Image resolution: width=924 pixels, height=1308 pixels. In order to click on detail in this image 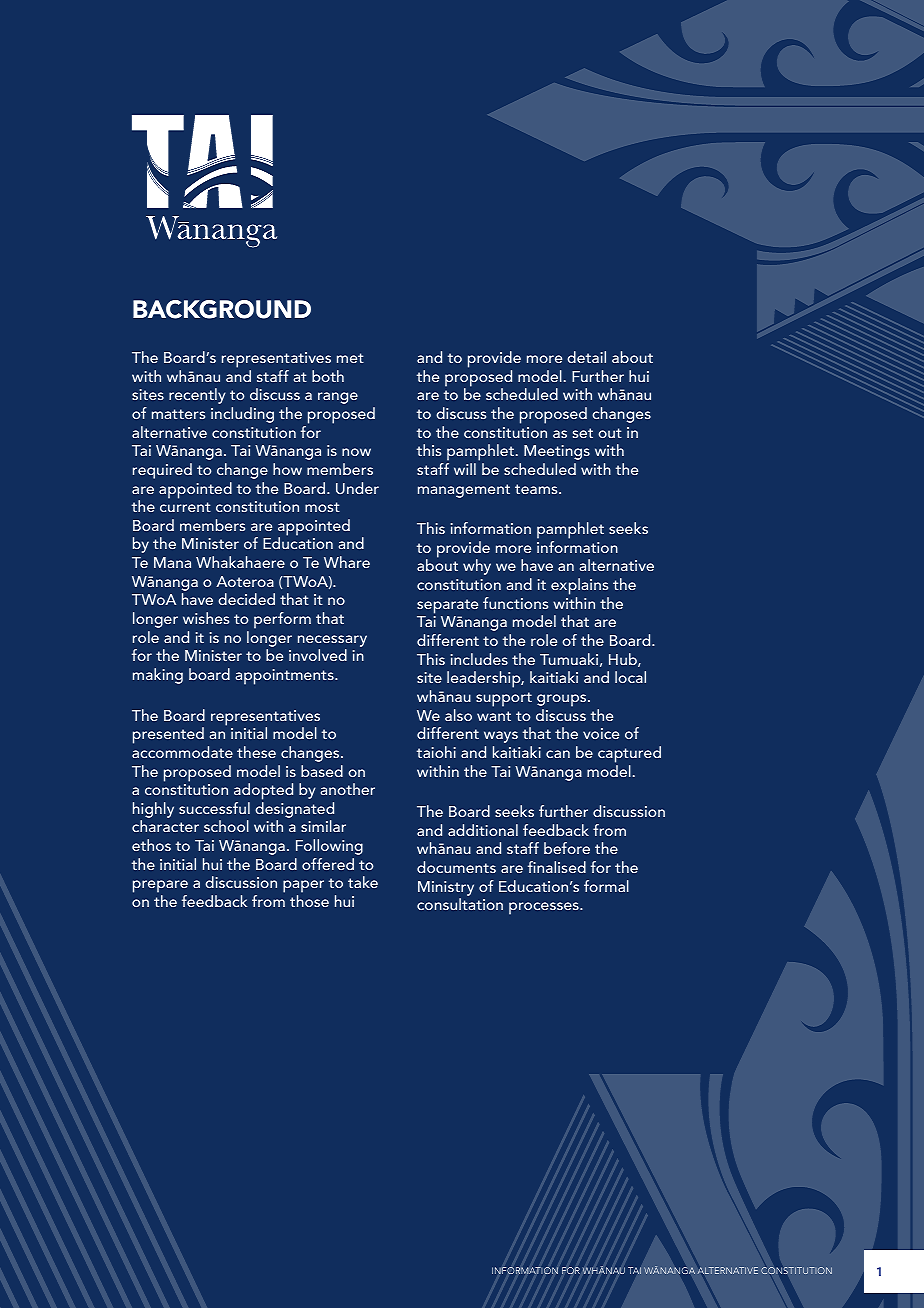, I will do `click(586, 357)`.
